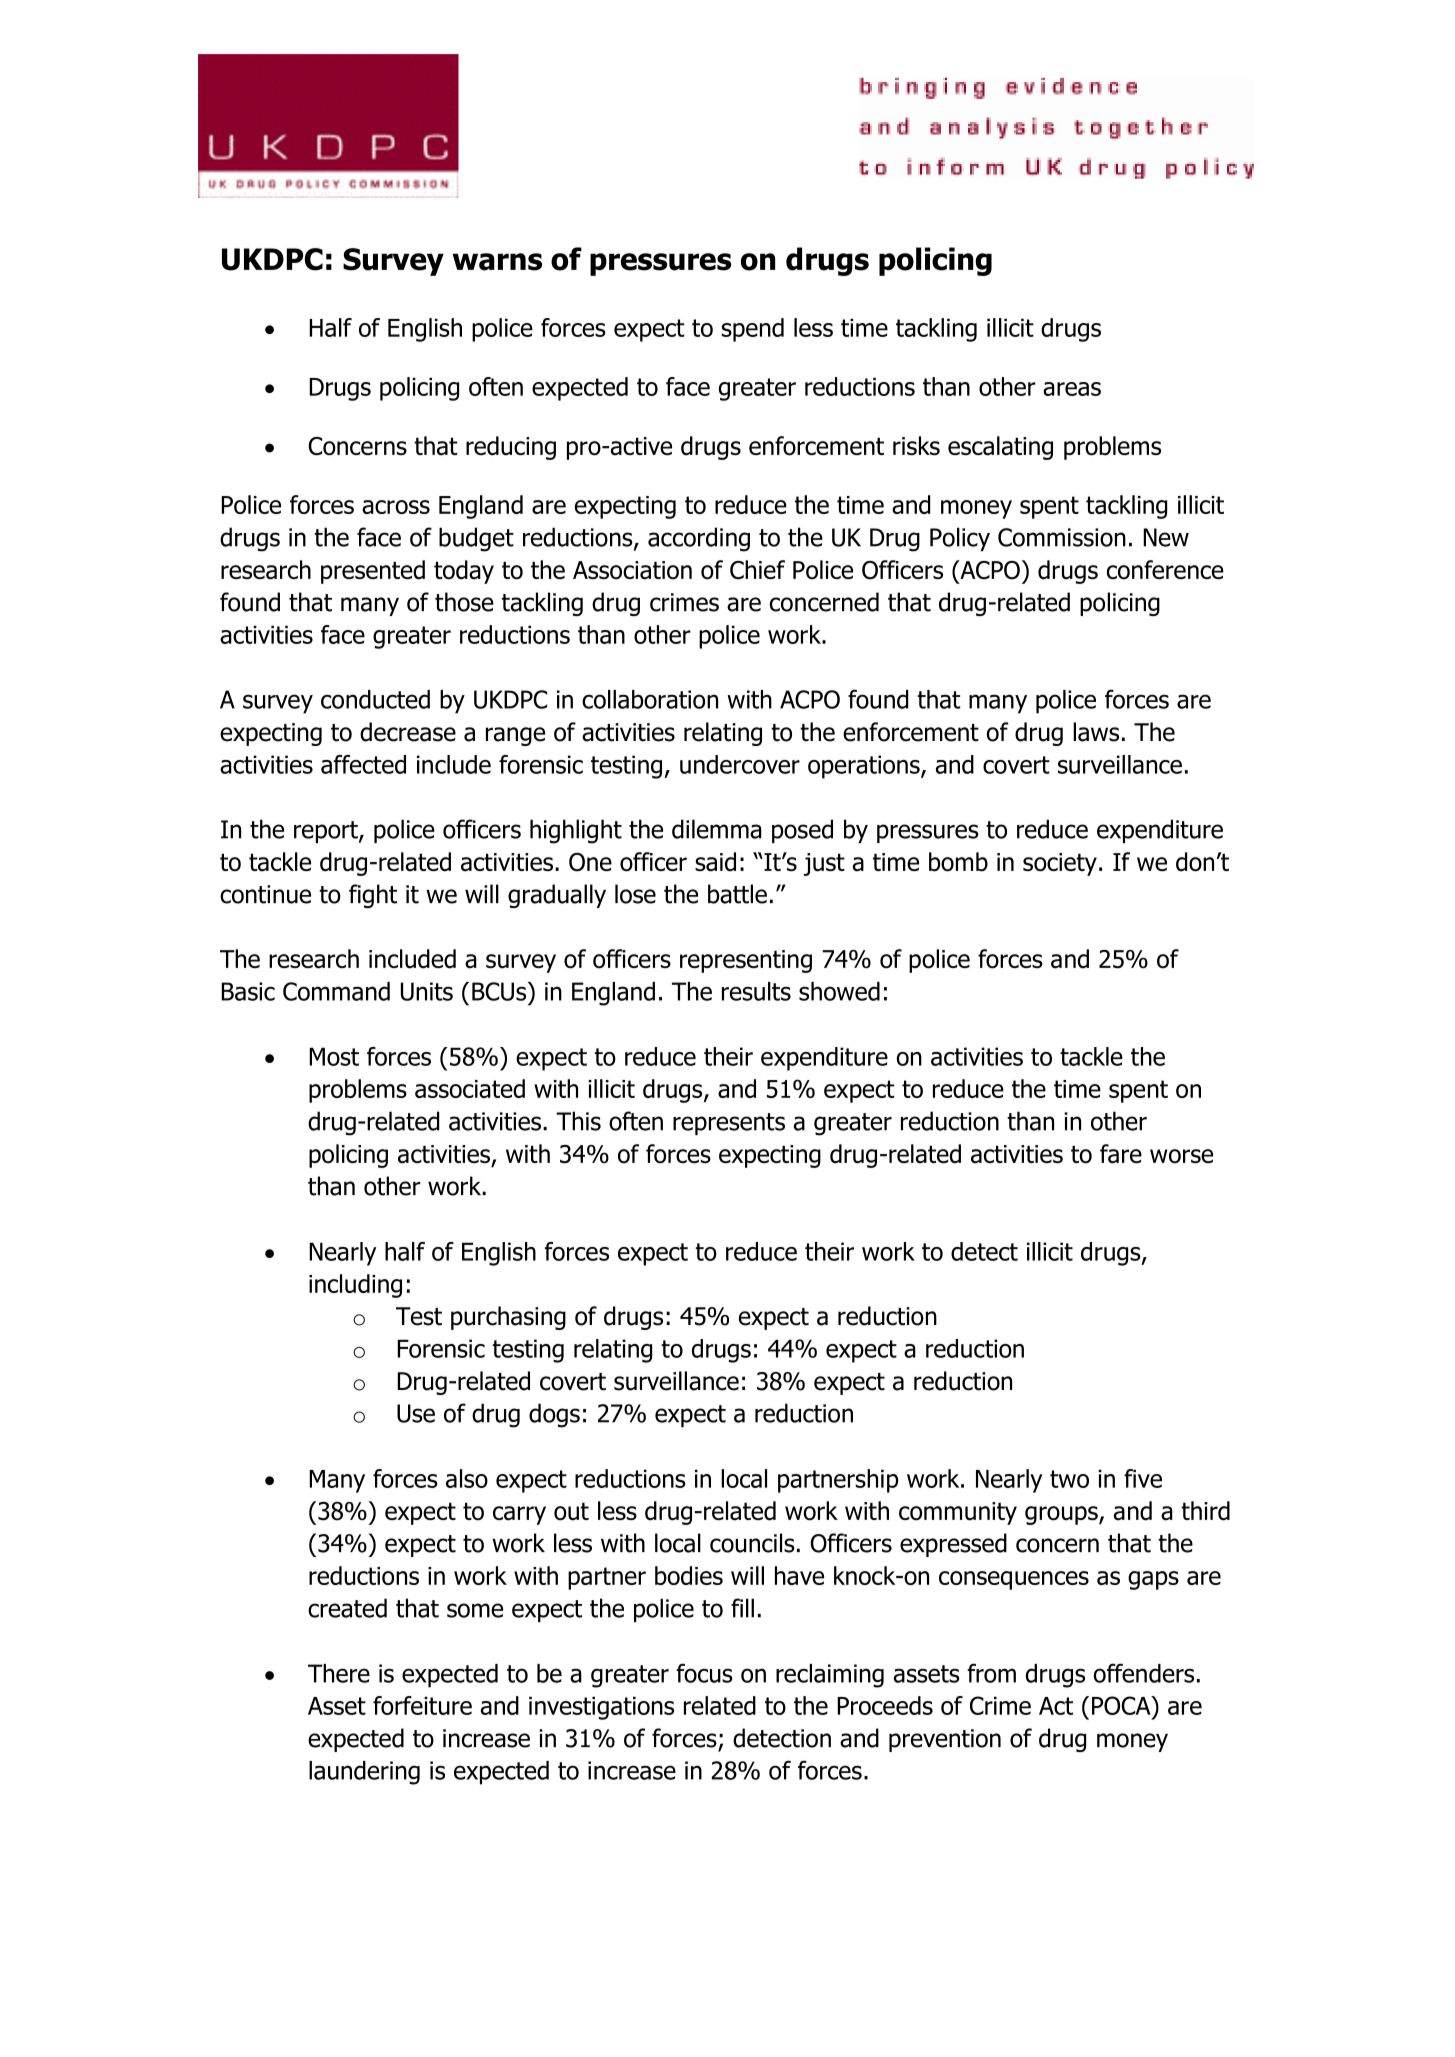 The width and height of the screenshot is (1455, 2057). Describe the element at coordinates (704, 1673) in the screenshot. I see `focus` at that location.
